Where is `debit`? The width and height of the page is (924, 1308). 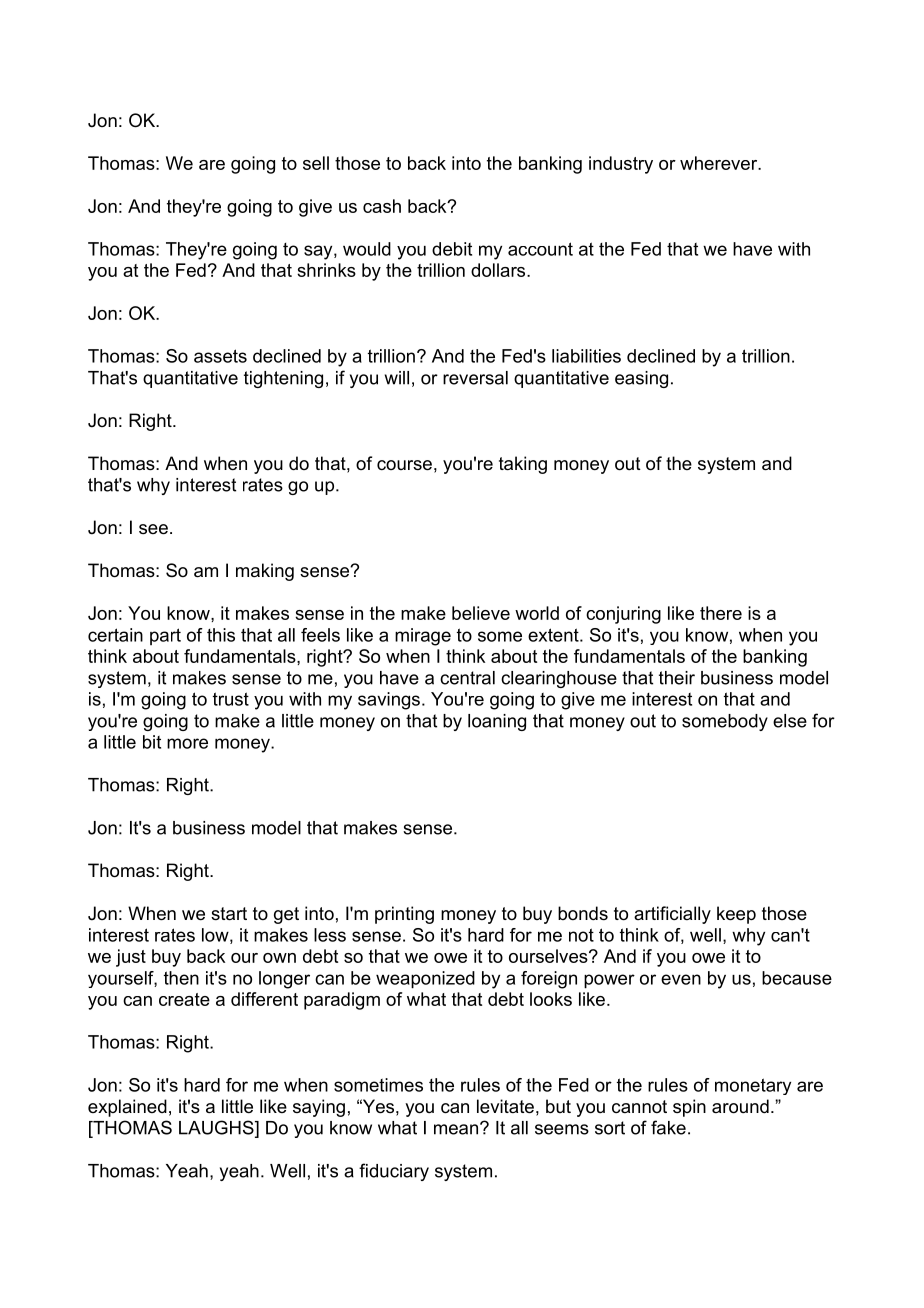 debit is located at coordinates (452, 249).
